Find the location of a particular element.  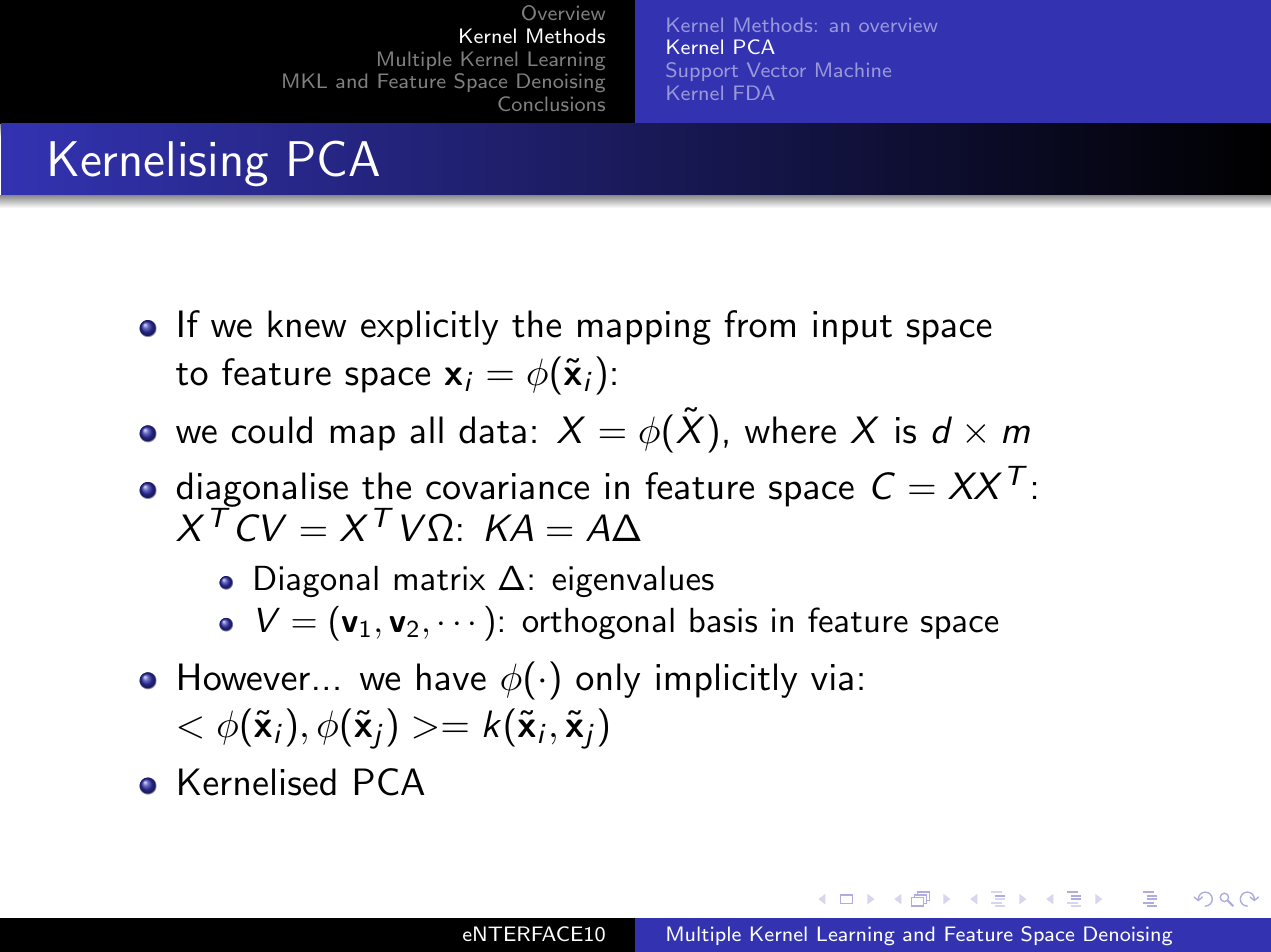

Support is located at coordinates (702, 71).
